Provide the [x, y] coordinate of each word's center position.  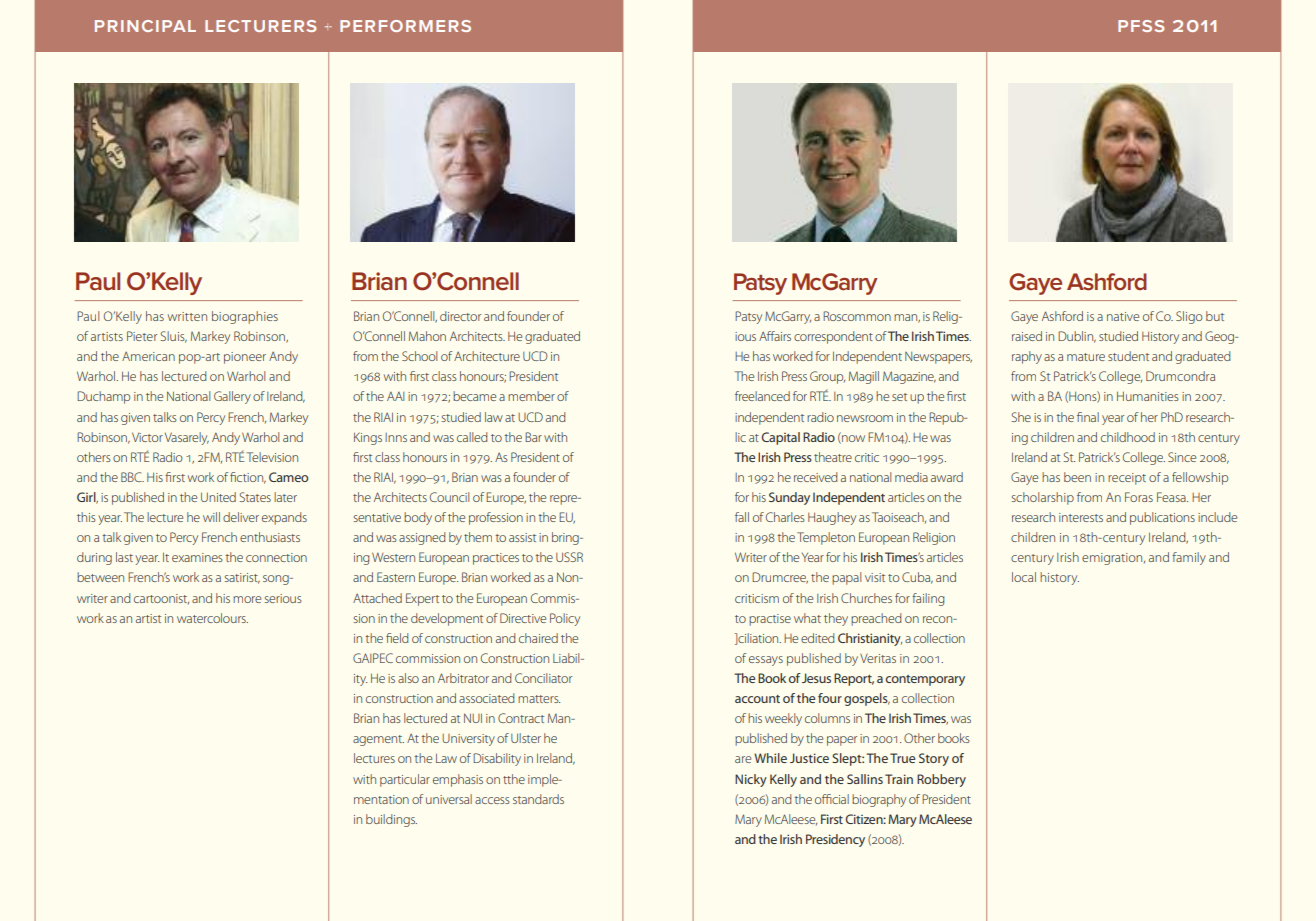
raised [1027, 336]
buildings [391, 820]
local [1024, 577]
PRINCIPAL [145, 26]
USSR [569, 557]
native [1123, 316]
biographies [245, 317]
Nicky [751, 780]
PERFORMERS [405, 26]
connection [276, 557]
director [460, 316]
